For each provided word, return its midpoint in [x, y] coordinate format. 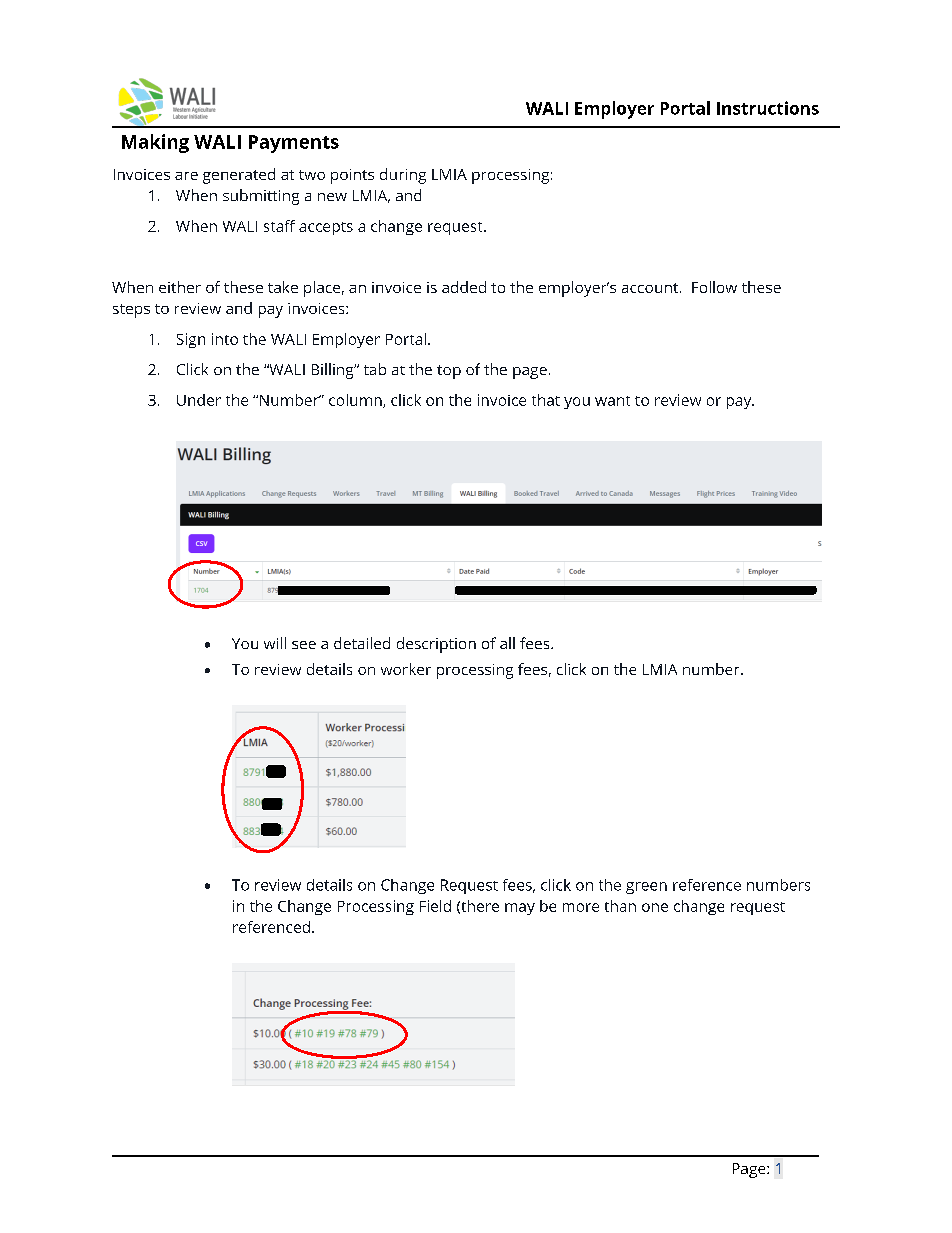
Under [199, 400]
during [403, 176]
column [356, 401]
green [646, 888]
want [612, 401]
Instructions [768, 108]
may [520, 909]
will [275, 643]
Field [435, 906]
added [464, 287]
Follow [714, 287]
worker [406, 669]
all [507, 643]
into [225, 339]
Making [155, 143]
